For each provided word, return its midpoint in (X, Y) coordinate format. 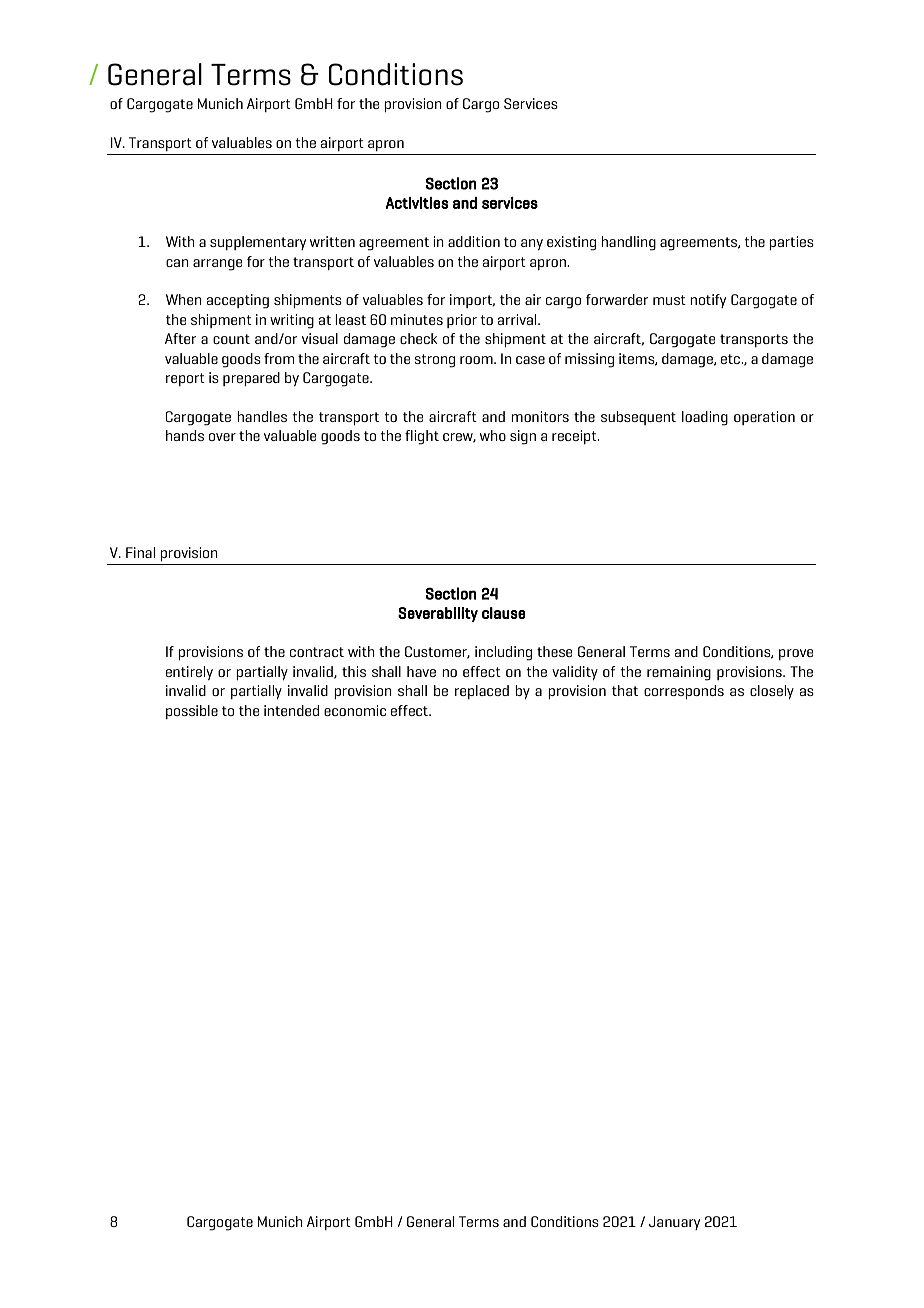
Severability (438, 614)
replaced (482, 692)
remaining (679, 673)
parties (791, 243)
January (674, 1223)
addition (474, 241)
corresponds (684, 692)
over (222, 437)
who (493, 435)
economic (355, 710)
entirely (189, 673)
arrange (217, 265)
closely (772, 692)
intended (291, 710)
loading (705, 418)
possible (192, 712)
